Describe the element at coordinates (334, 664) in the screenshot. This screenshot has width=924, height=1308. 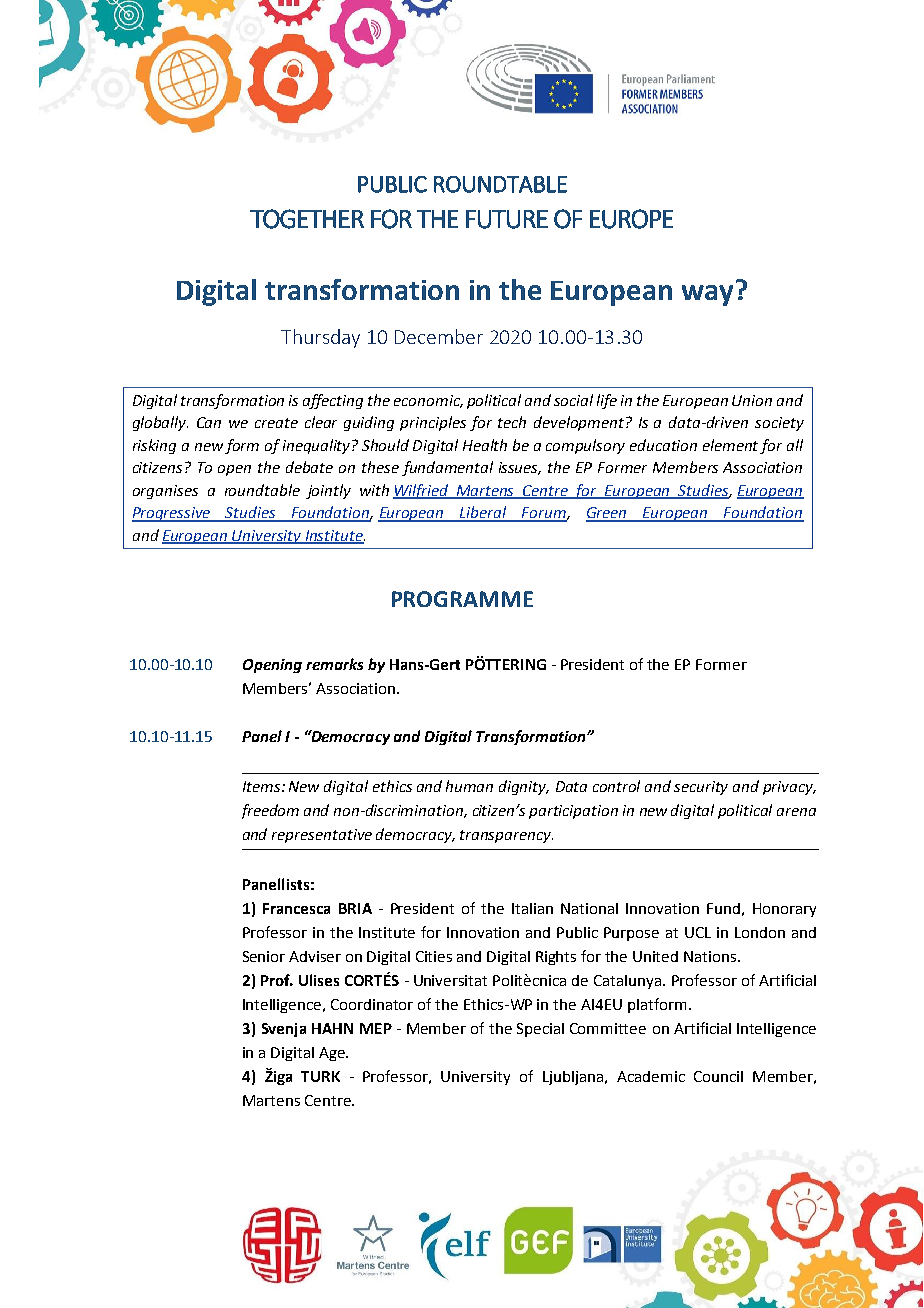
I see `remarks` at that location.
